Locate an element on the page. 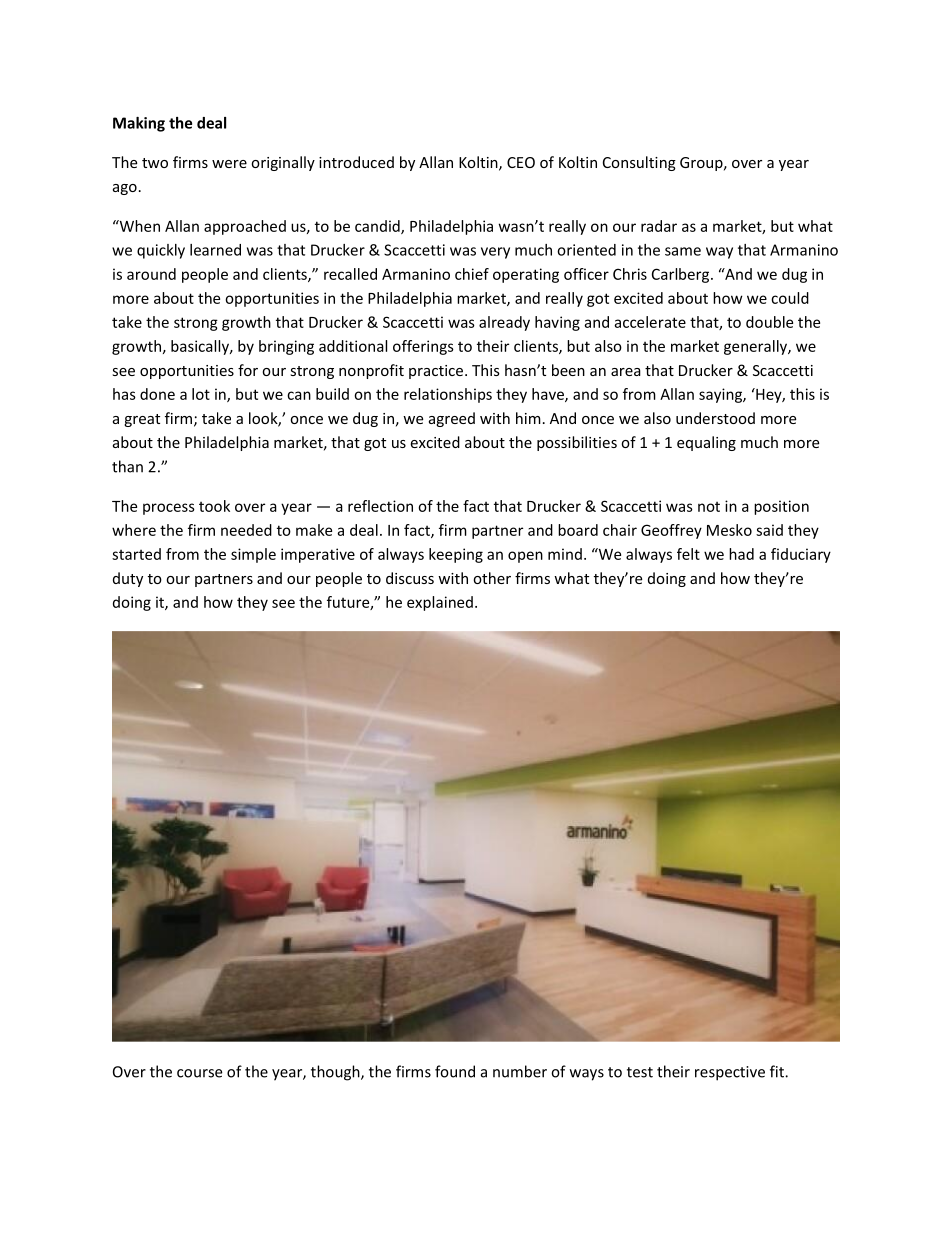 The width and height of the document is (952, 1233). respective is located at coordinates (730, 1073).
